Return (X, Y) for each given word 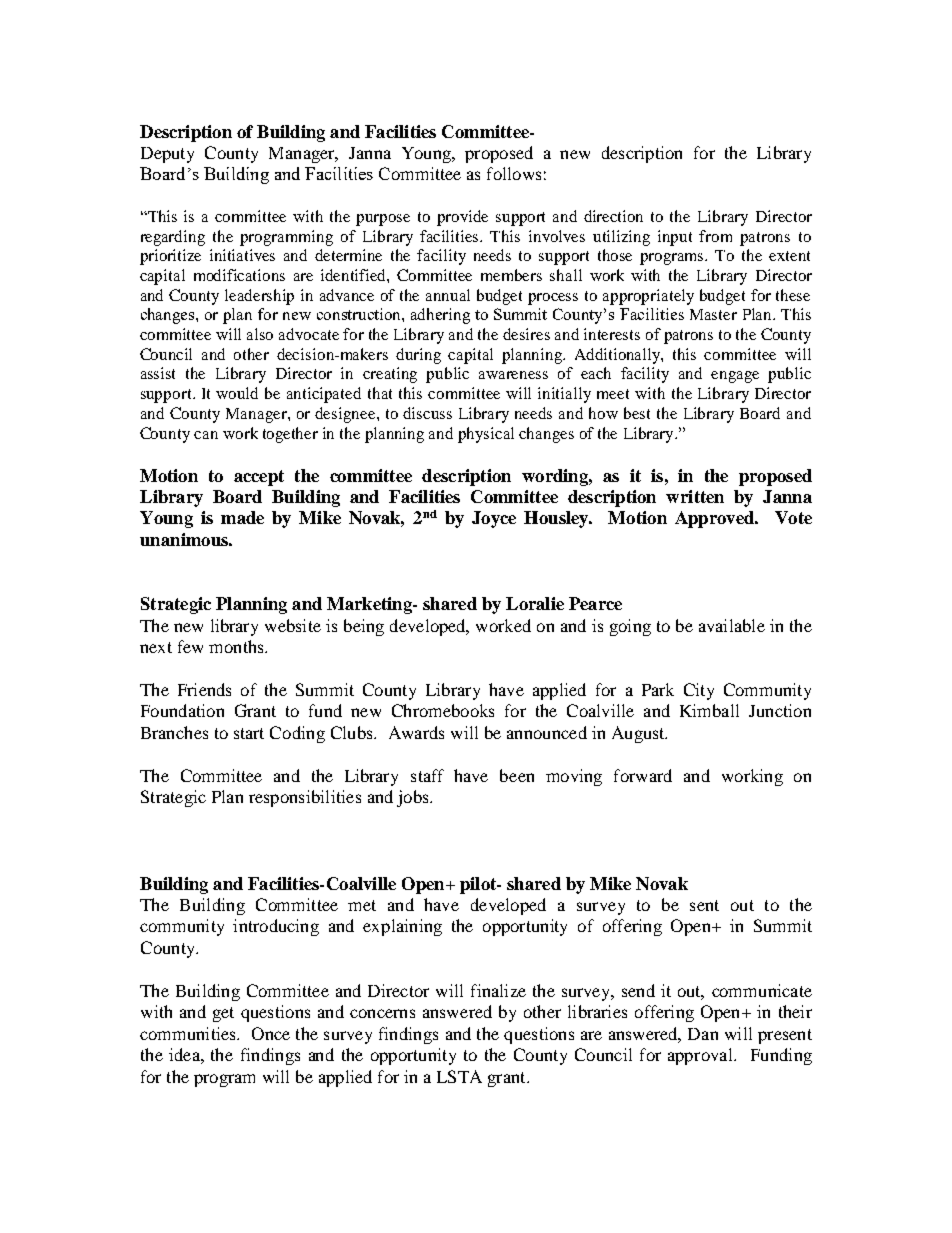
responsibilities (305, 798)
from (715, 236)
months (237, 646)
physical (486, 435)
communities (189, 1033)
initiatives (242, 255)
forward (643, 775)
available (732, 625)
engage (735, 377)
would (237, 393)
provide (462, 218)
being (364, 627)
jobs (414, 798)
